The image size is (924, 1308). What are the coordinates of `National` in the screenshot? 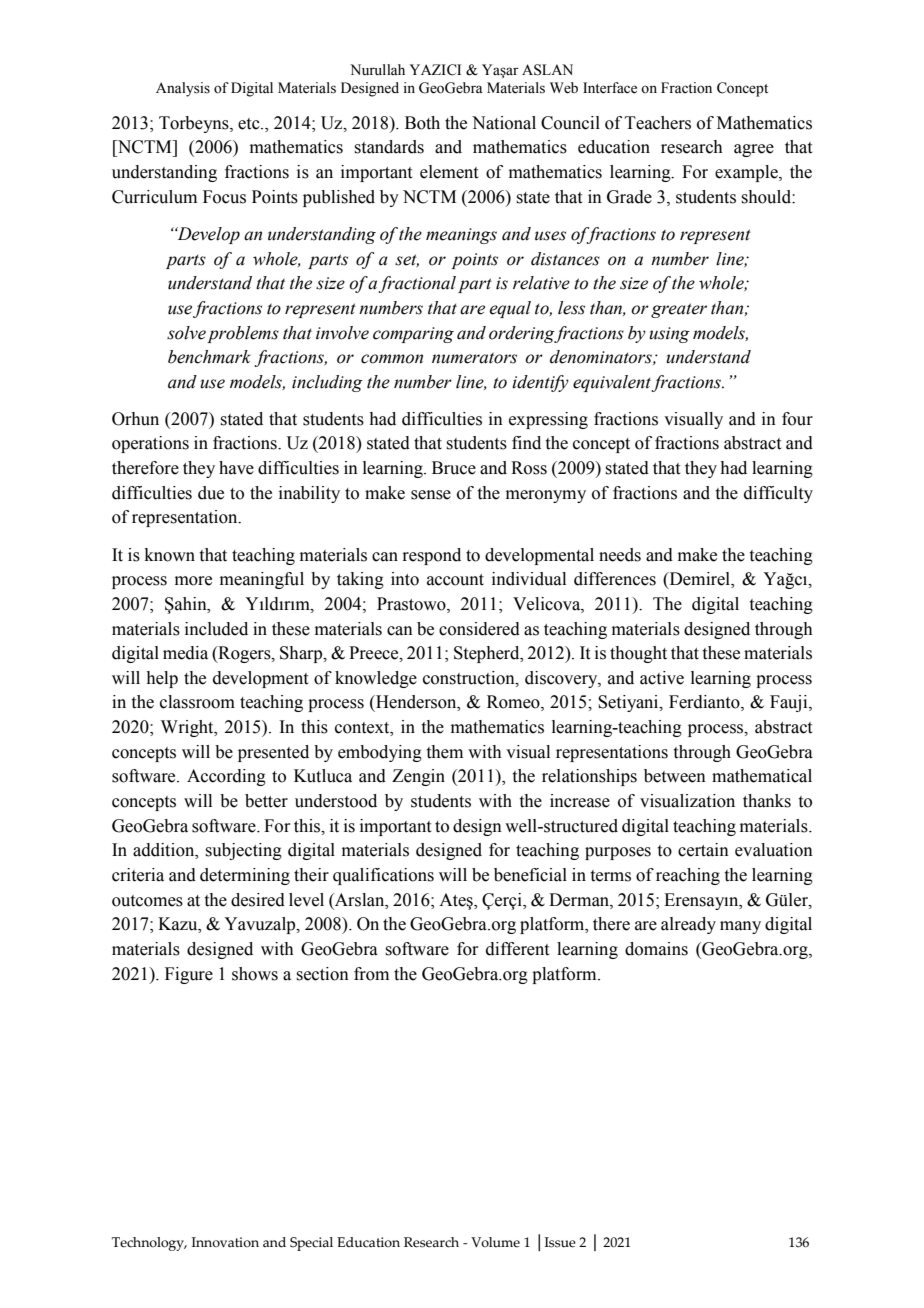 It's located at (504, 123).
